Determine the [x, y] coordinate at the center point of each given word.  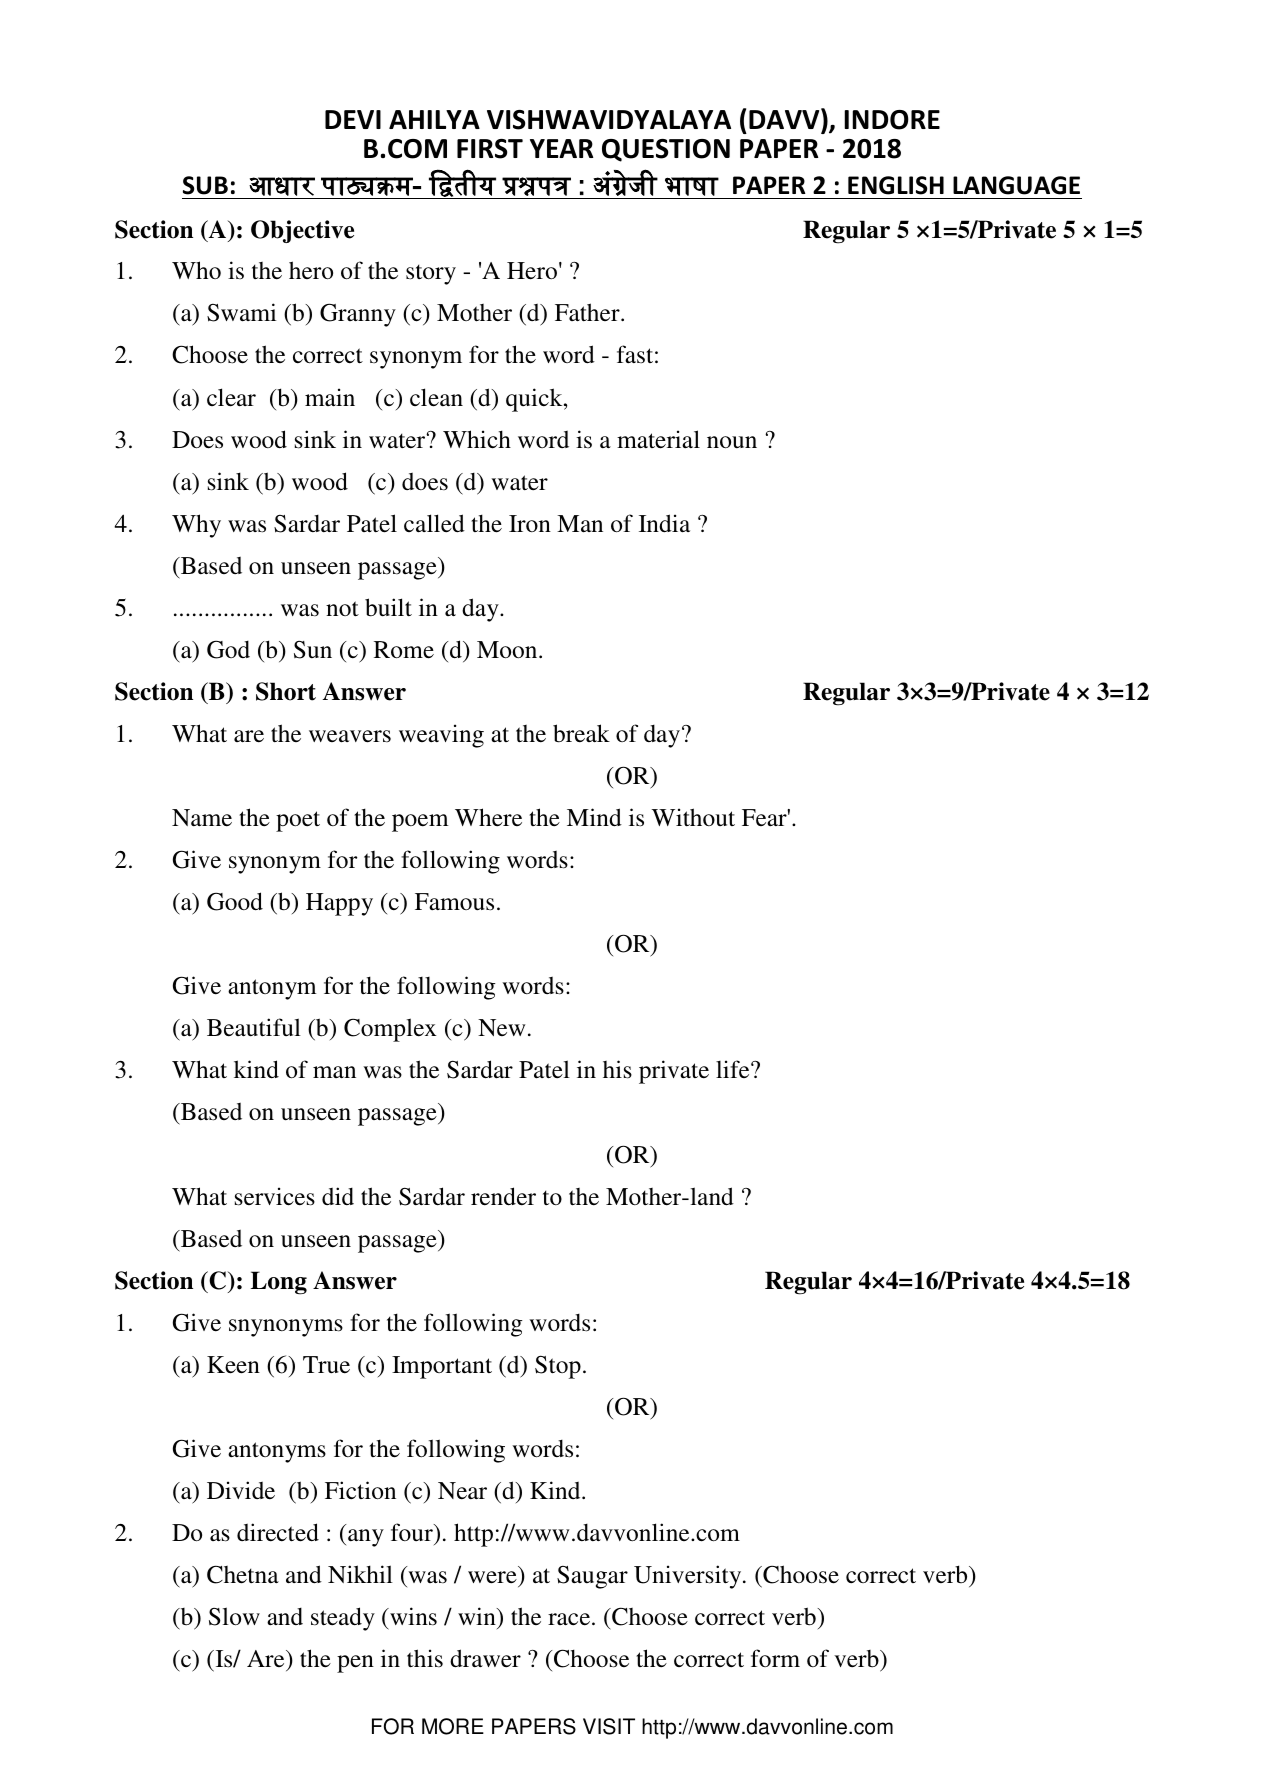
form [775, 1658]
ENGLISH [896, 185]
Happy [339, 904]
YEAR [562, 148]
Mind [594, 817]
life [734, 1069]
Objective [302, 231]
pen [355, 1664]
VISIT [609, 1726]
